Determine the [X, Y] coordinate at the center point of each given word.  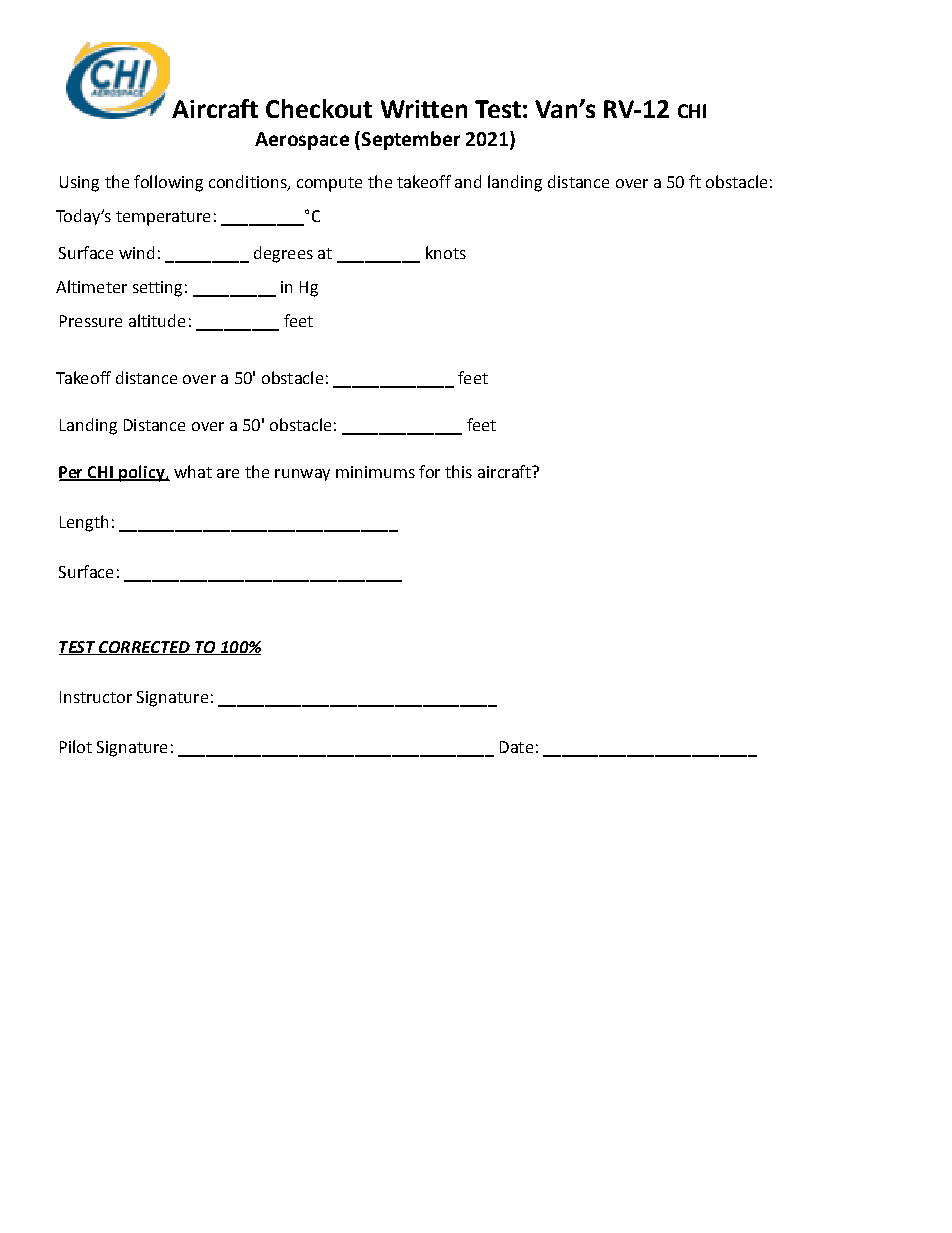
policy [142, 473]
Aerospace [302, 141]
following [168, 183]
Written [424, 109]
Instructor [96, 697]
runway [302, 475]
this [458, 471]
